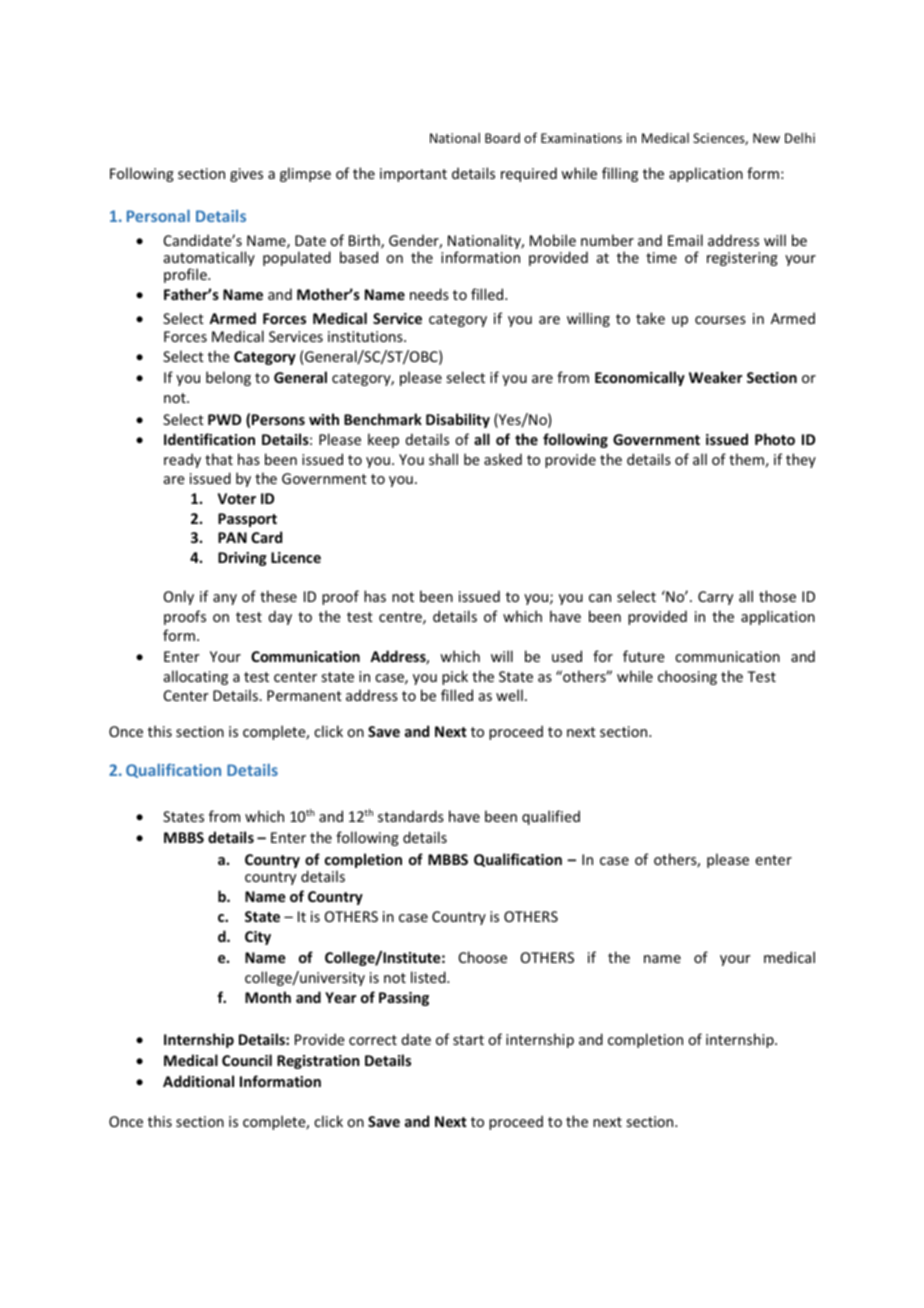 The width and height of the page is (924, 1308). What do you see at coordinates (258, 938) in the page?
I see `City` at bounding box center [258, 938].
